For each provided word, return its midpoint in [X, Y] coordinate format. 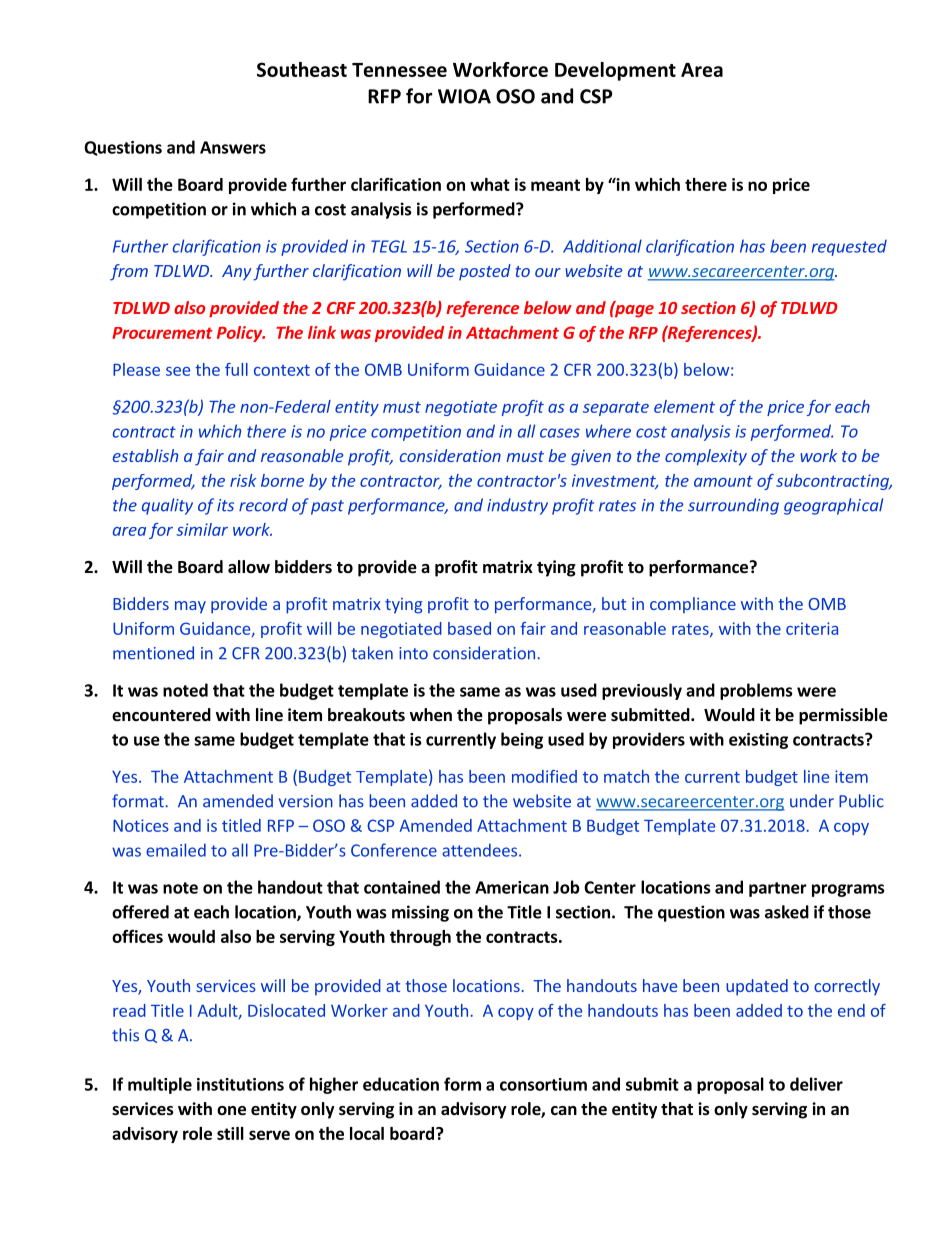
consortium [543, 1084]
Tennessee [399, 70]
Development [615, 71]
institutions [240, 1084]
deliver [816, 1084]
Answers [233, 147]
